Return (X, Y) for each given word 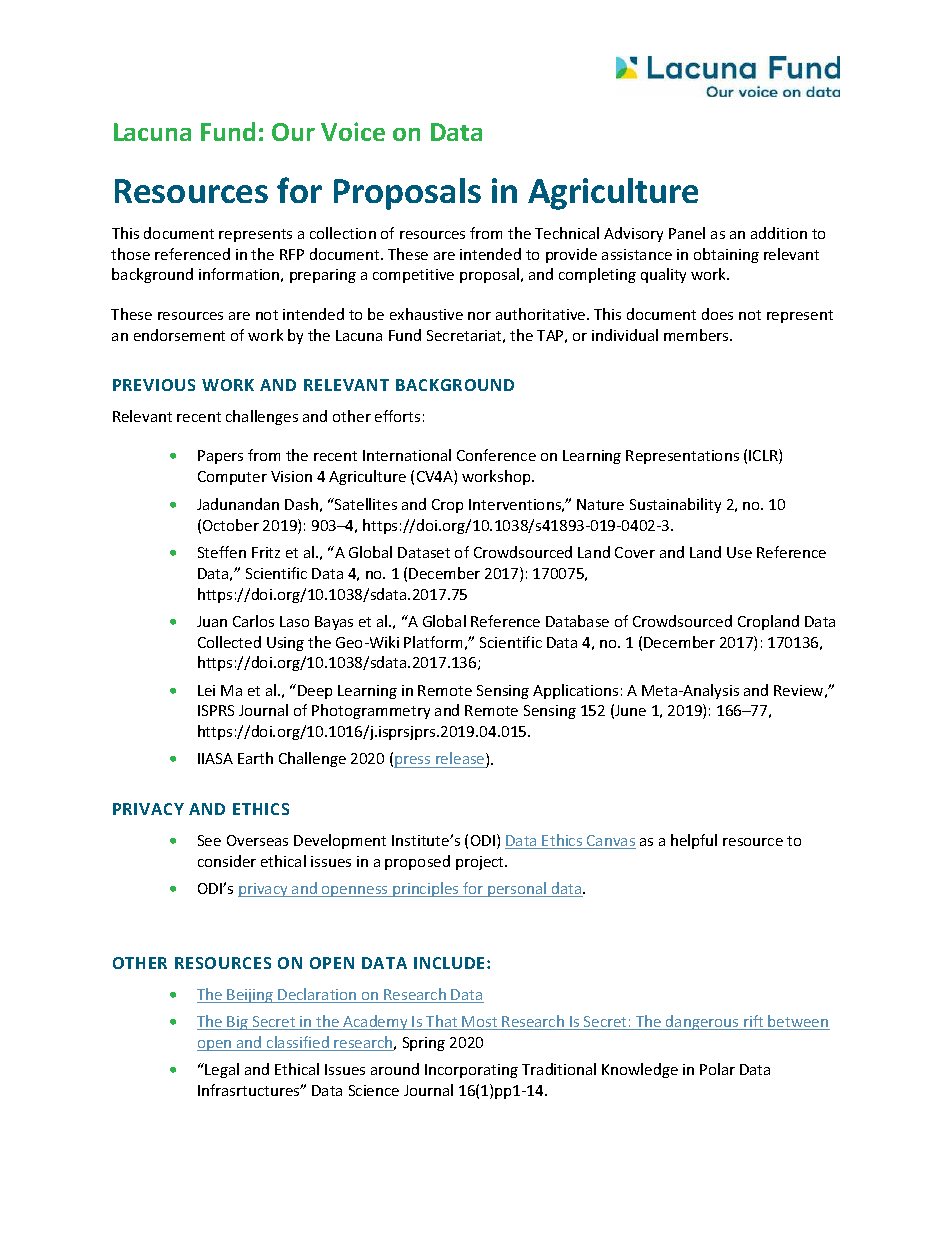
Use (739, 552)
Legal (221, 1070)
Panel (687, 233)
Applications (575, 691)
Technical (567, 233)
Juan (212, 621)
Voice (353, 131)
